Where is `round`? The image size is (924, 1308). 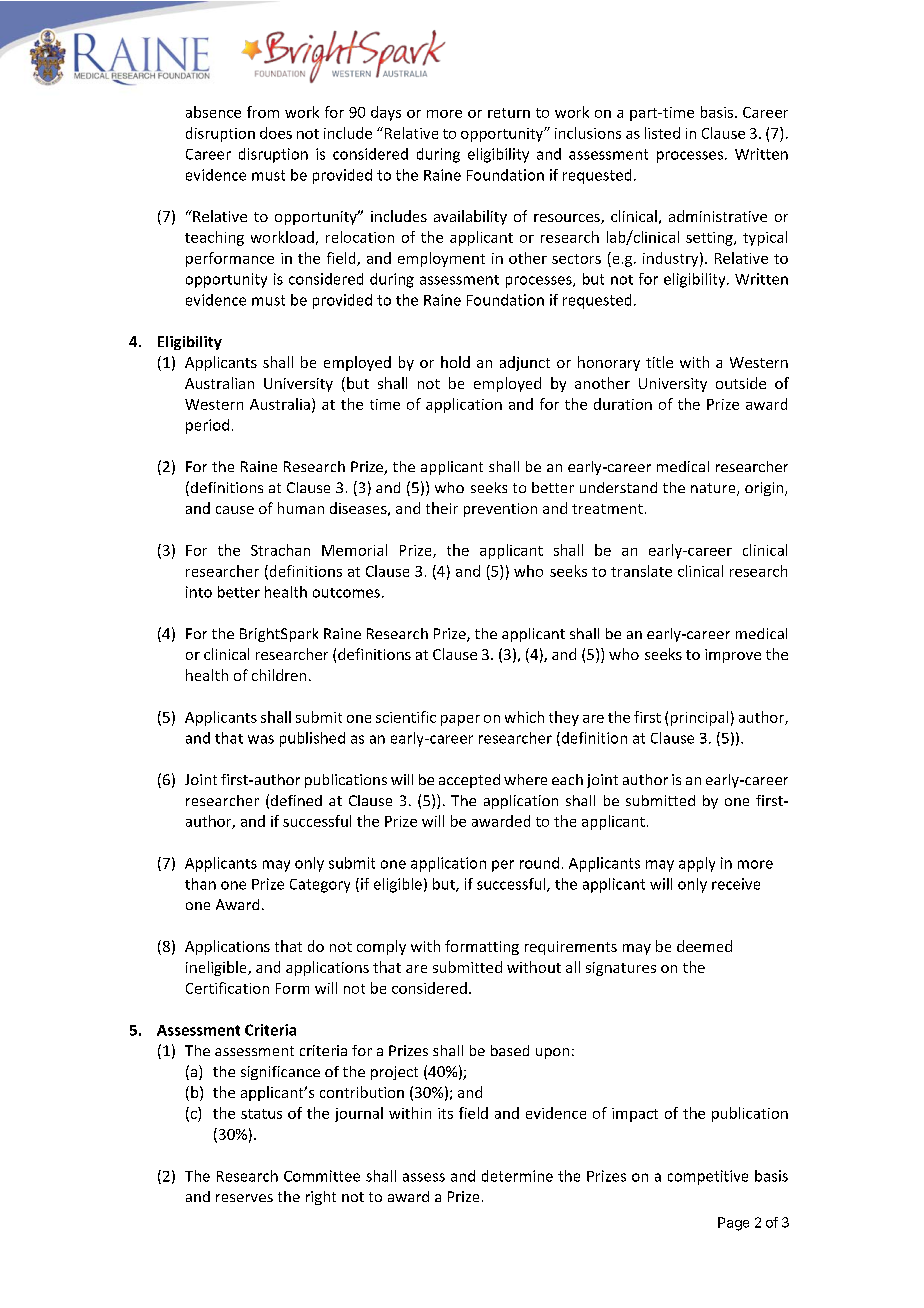
round is located at coordinates (539, 863).
